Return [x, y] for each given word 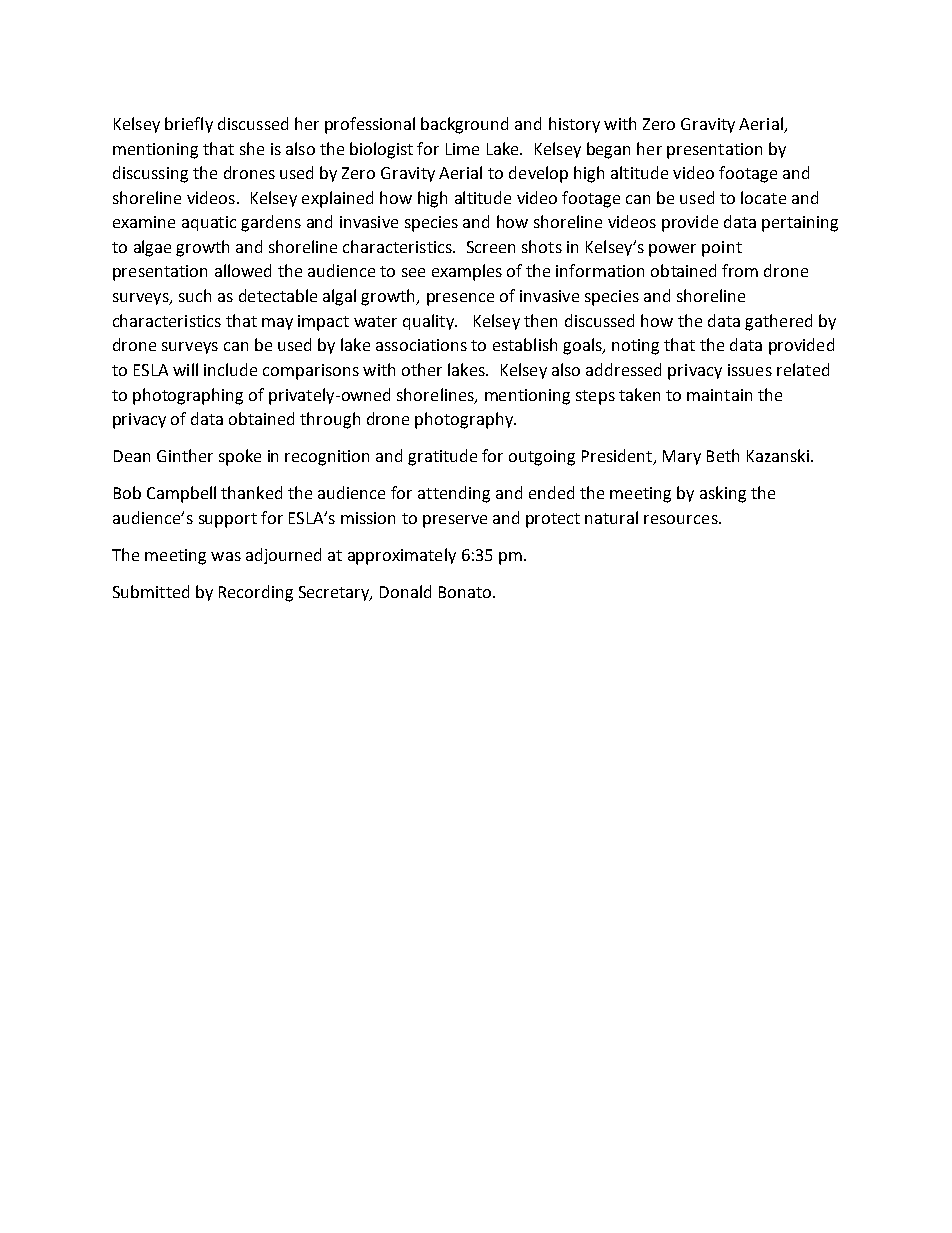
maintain [719, 395]
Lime [462, 149]
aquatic [209, 223]
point [722, 249]
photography [465, 420]
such [195, 295]
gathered [778, 322]
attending [454, 494]
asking [723, 494]
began [608, 150]
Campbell [181, 494]
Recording [256, 593]
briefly [189, 125]
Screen [491, 247]
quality [429, 322]
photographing [188, 396]
